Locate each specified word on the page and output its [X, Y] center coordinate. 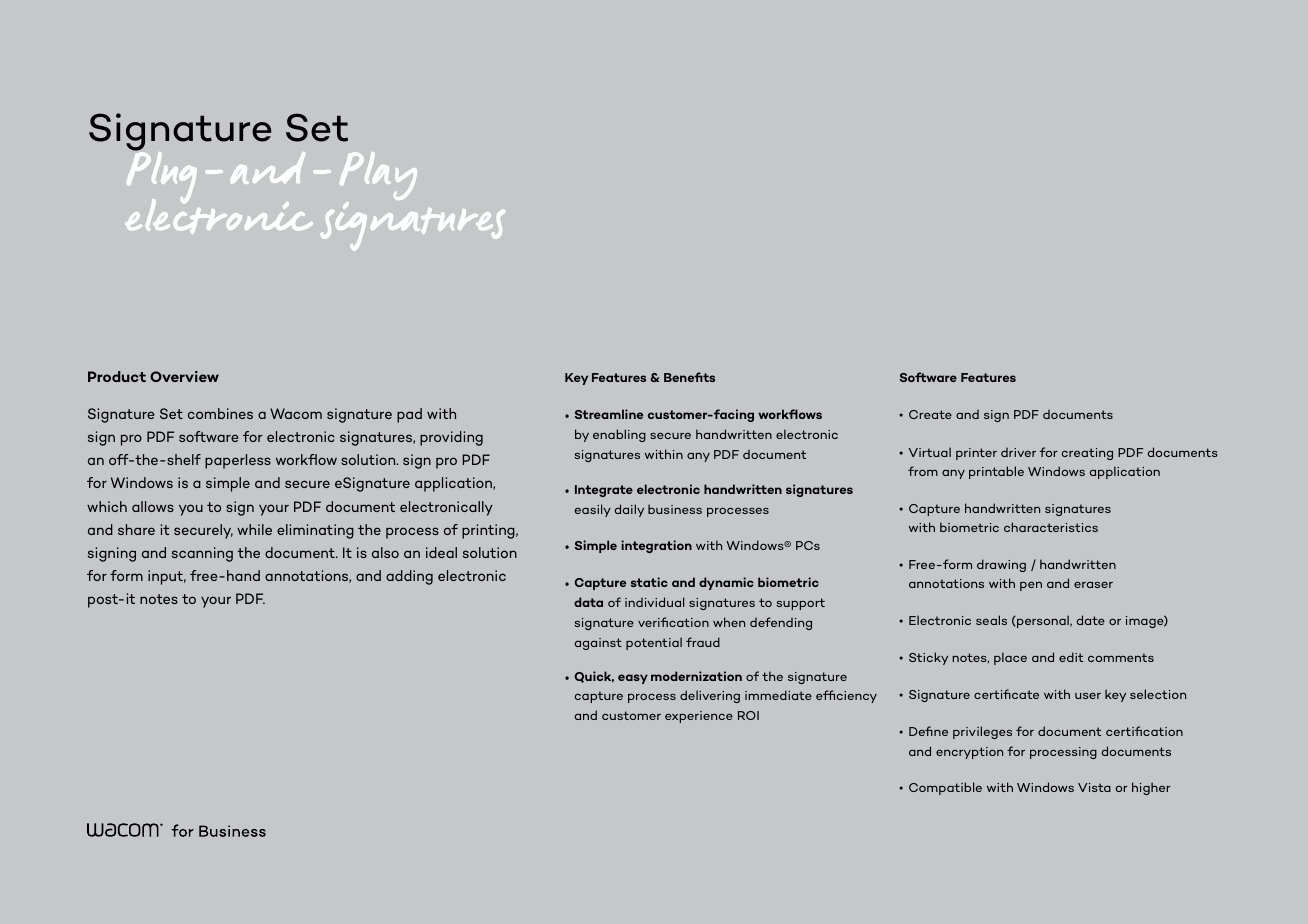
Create [930, 414]
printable [996, 472]
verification [673, 622]
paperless [238, 461]
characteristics [1051, 527]
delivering [710, 696]
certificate [1006, 694]
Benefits [689, 377]
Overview [184, 376]
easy [633, 679]
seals [991, 620]
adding [409, 577]
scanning [202, 554]
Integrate [604, 491]
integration [656, 546]
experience [699, 717]
